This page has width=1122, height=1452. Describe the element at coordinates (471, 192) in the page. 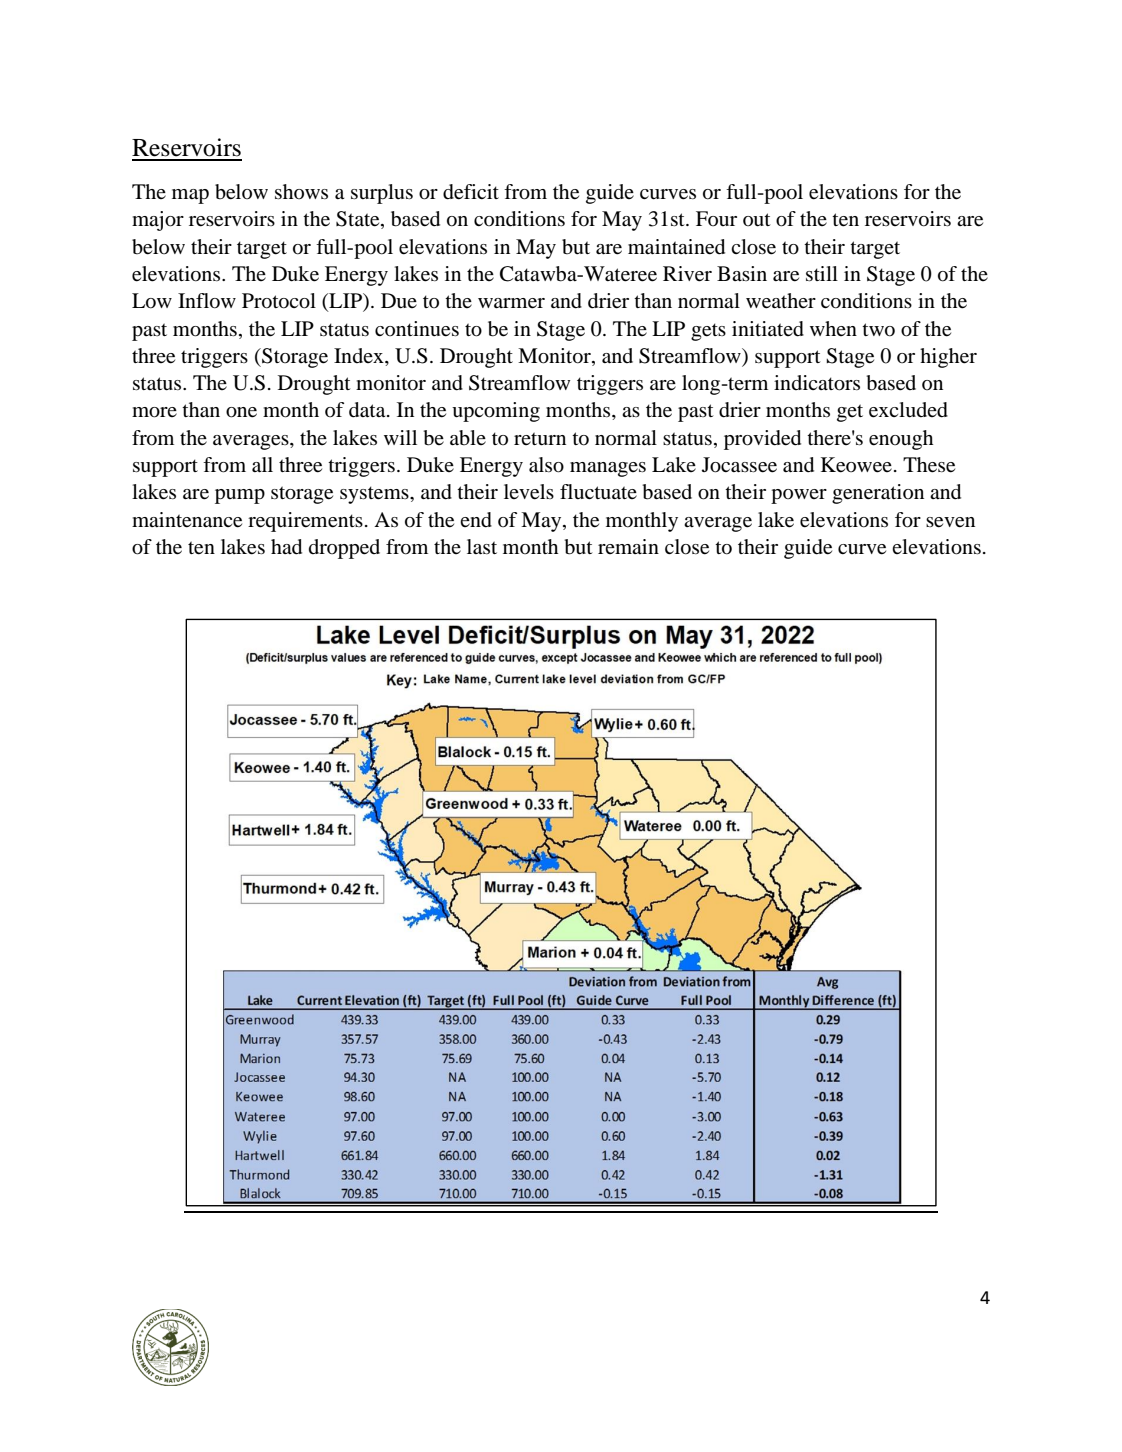

I see `deficit` at that location.
